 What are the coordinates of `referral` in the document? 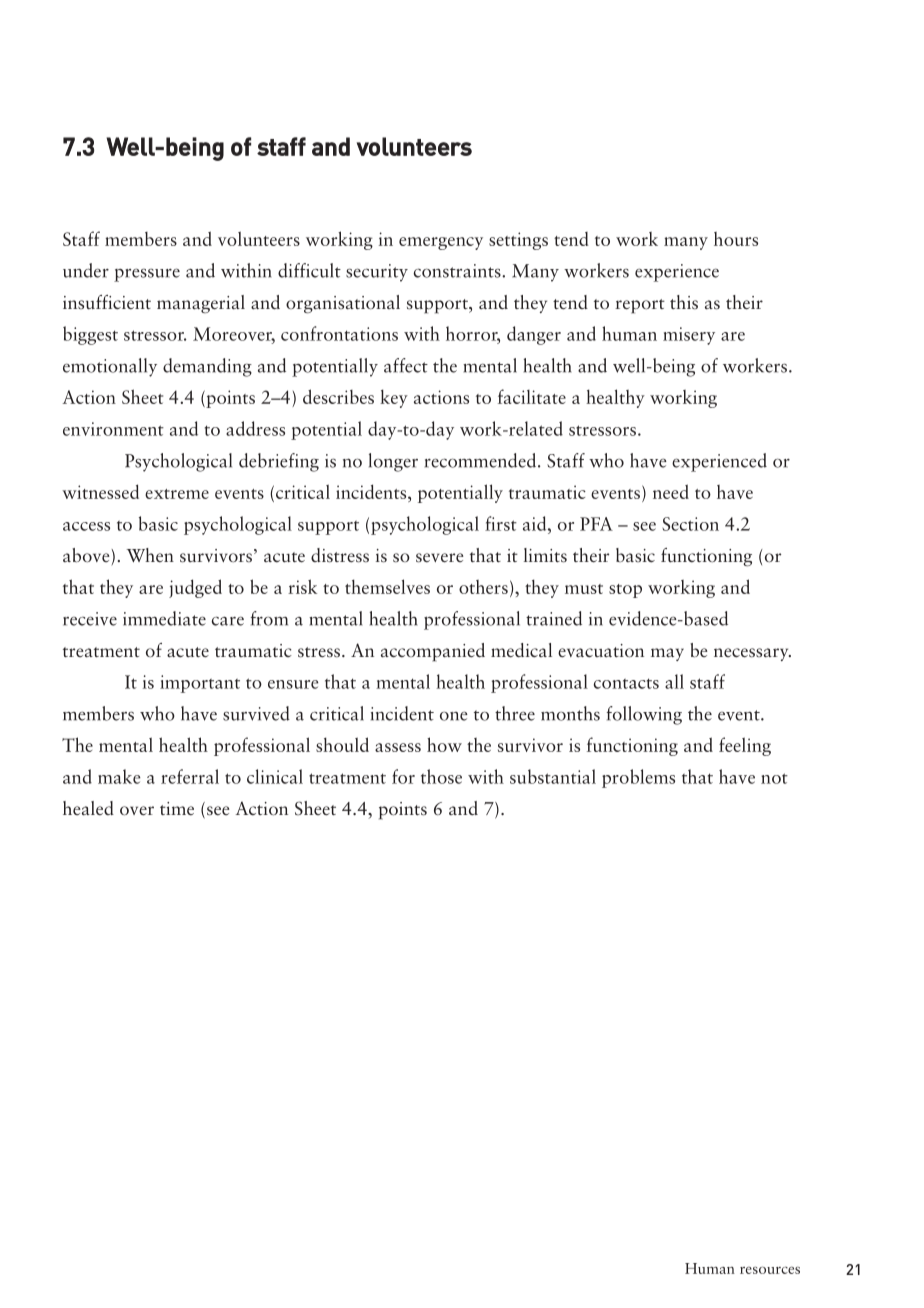 It's located at (190, 776).
